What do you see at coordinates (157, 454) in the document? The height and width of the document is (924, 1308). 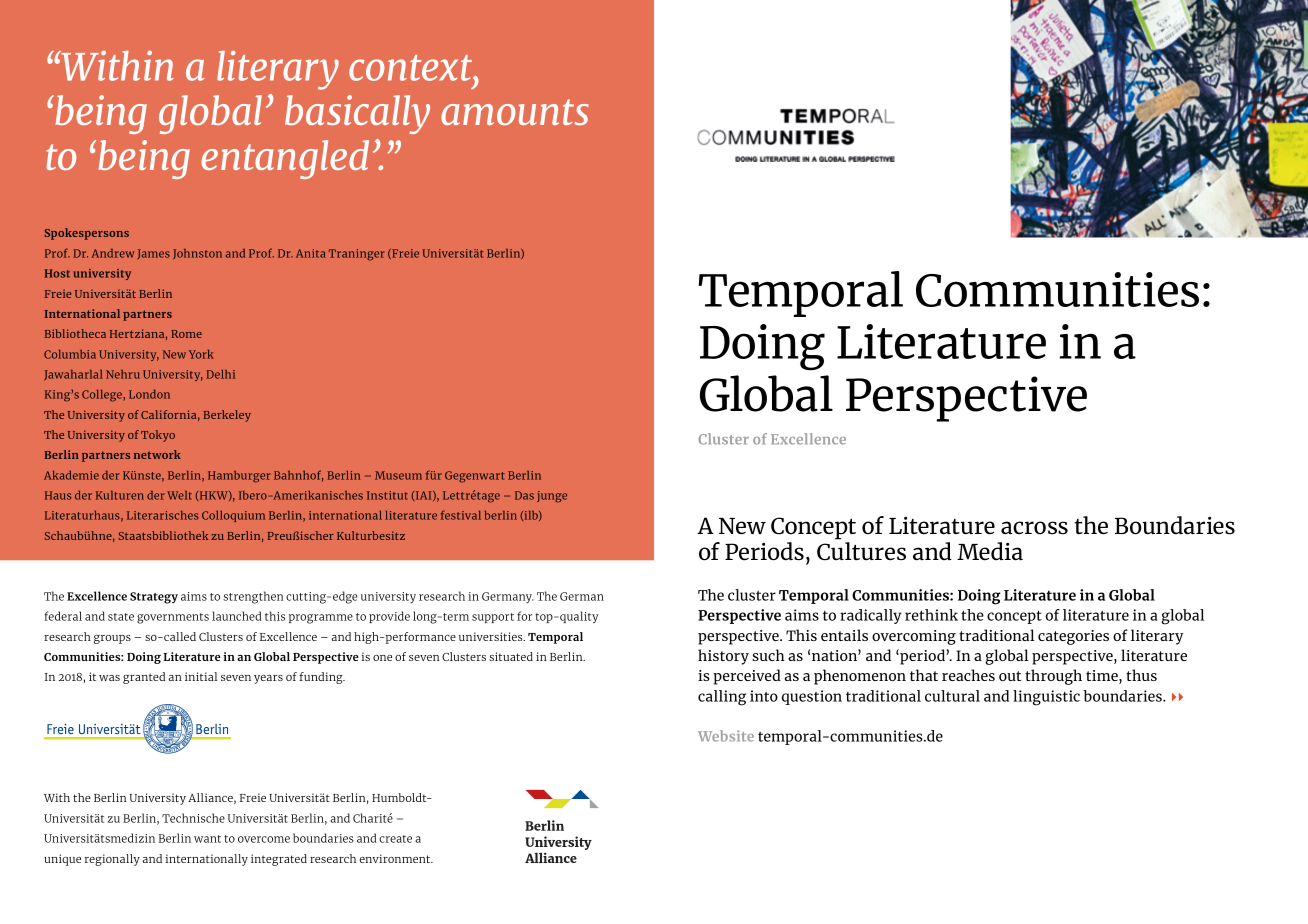 I see `network` at bounding box center [157, 454].
